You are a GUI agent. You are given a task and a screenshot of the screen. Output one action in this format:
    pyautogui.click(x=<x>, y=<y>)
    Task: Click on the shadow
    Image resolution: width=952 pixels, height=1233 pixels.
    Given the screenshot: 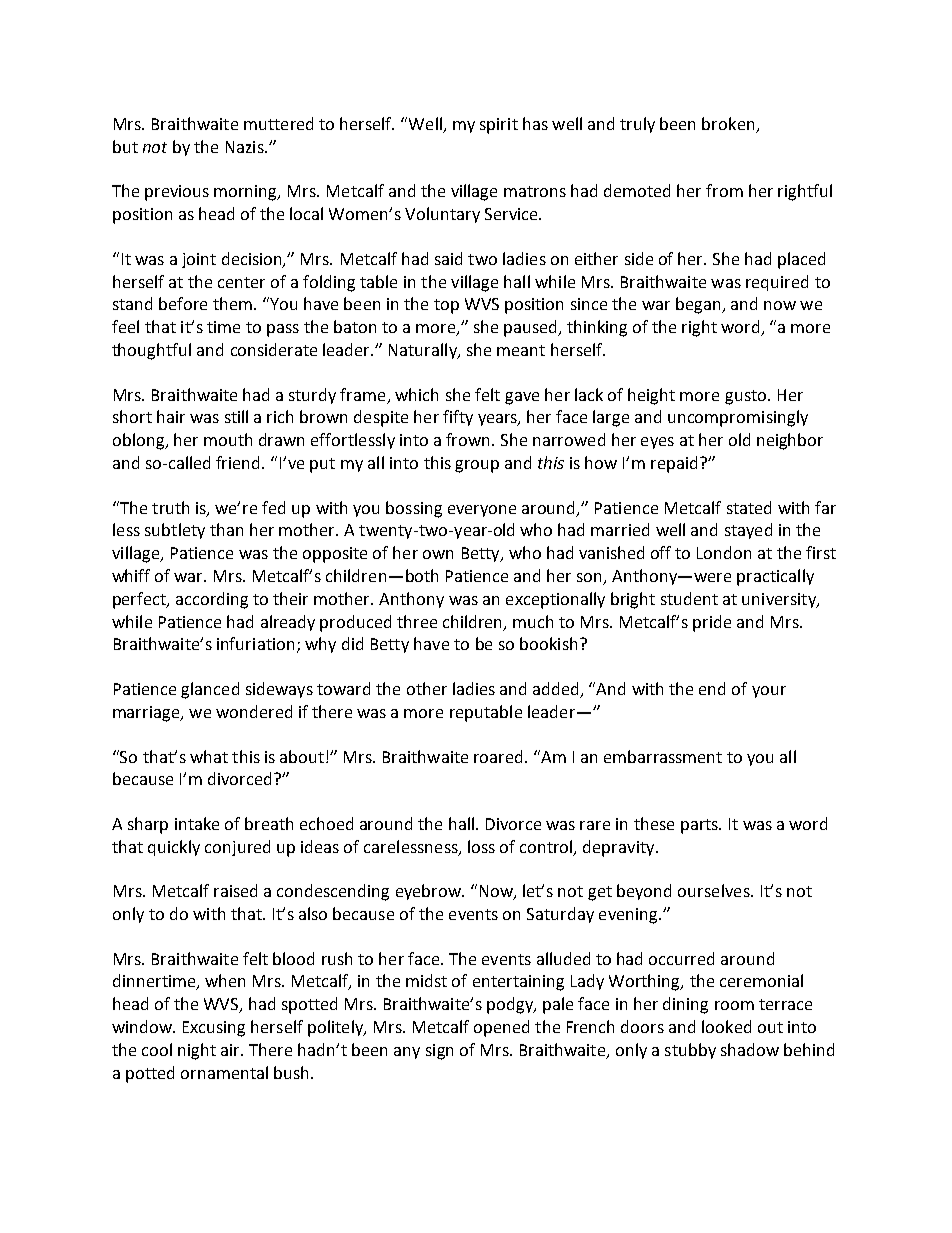 What is the action you would take?
    pyautogui.click(x=750, y=1049)
